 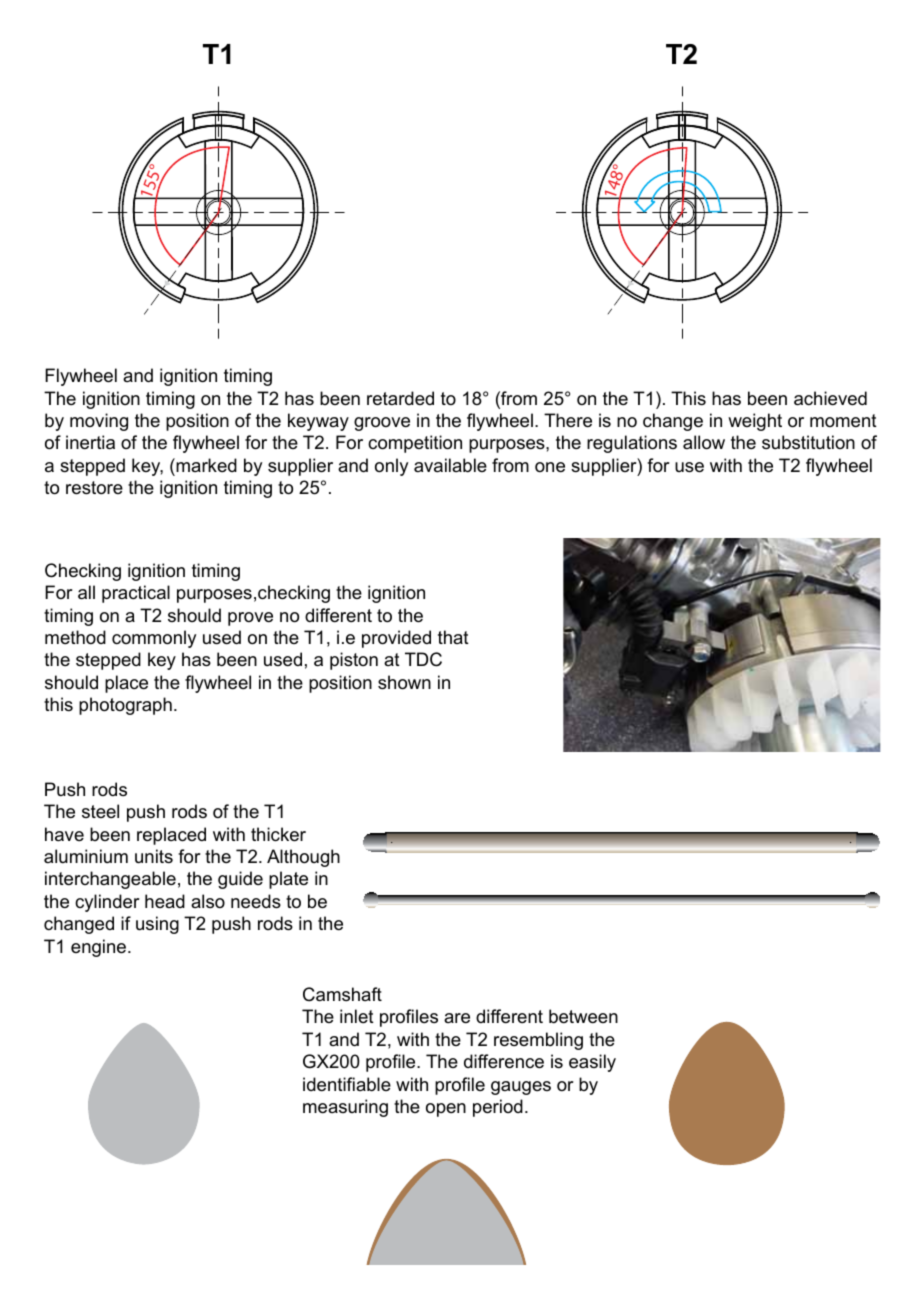 I want to click on identifiable, so click(x=347, y=1084).
